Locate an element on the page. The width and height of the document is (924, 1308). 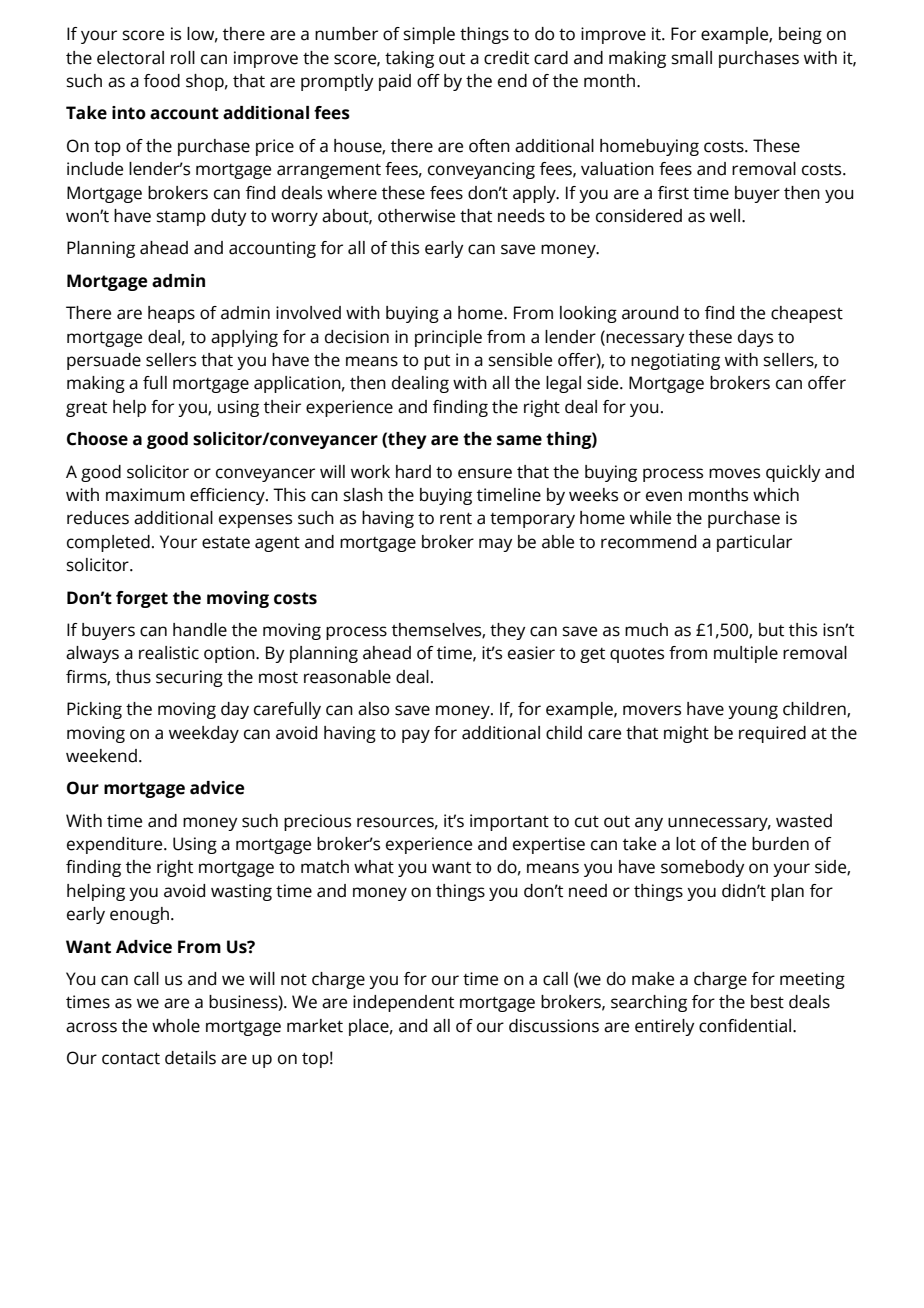
pay is located at coordinates (416, 736).
